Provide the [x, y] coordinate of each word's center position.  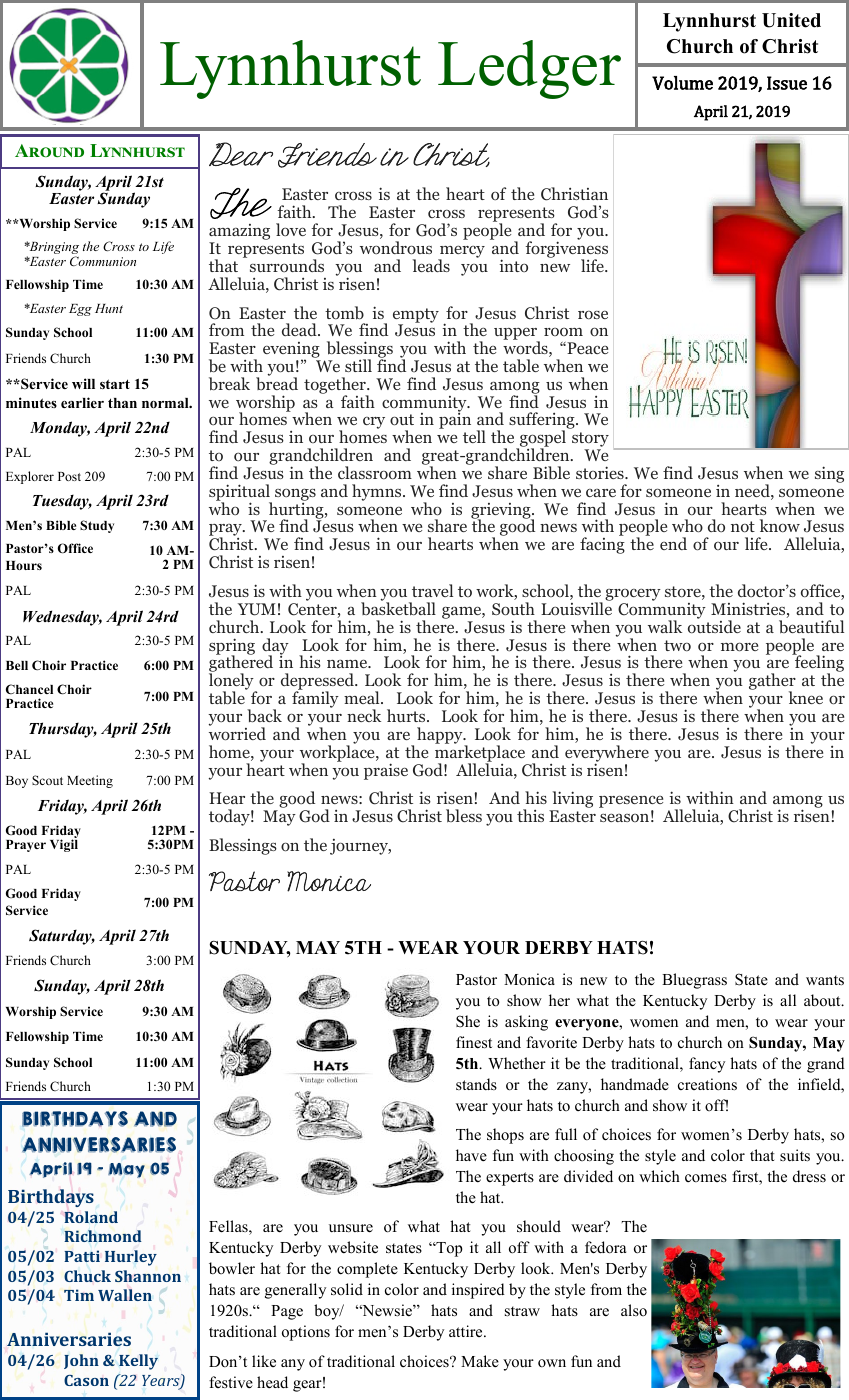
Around [49, 150]
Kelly [138, 1362]
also [634, 1310]
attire [467, 1331]
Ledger [529, 69]
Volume [682, 83]
